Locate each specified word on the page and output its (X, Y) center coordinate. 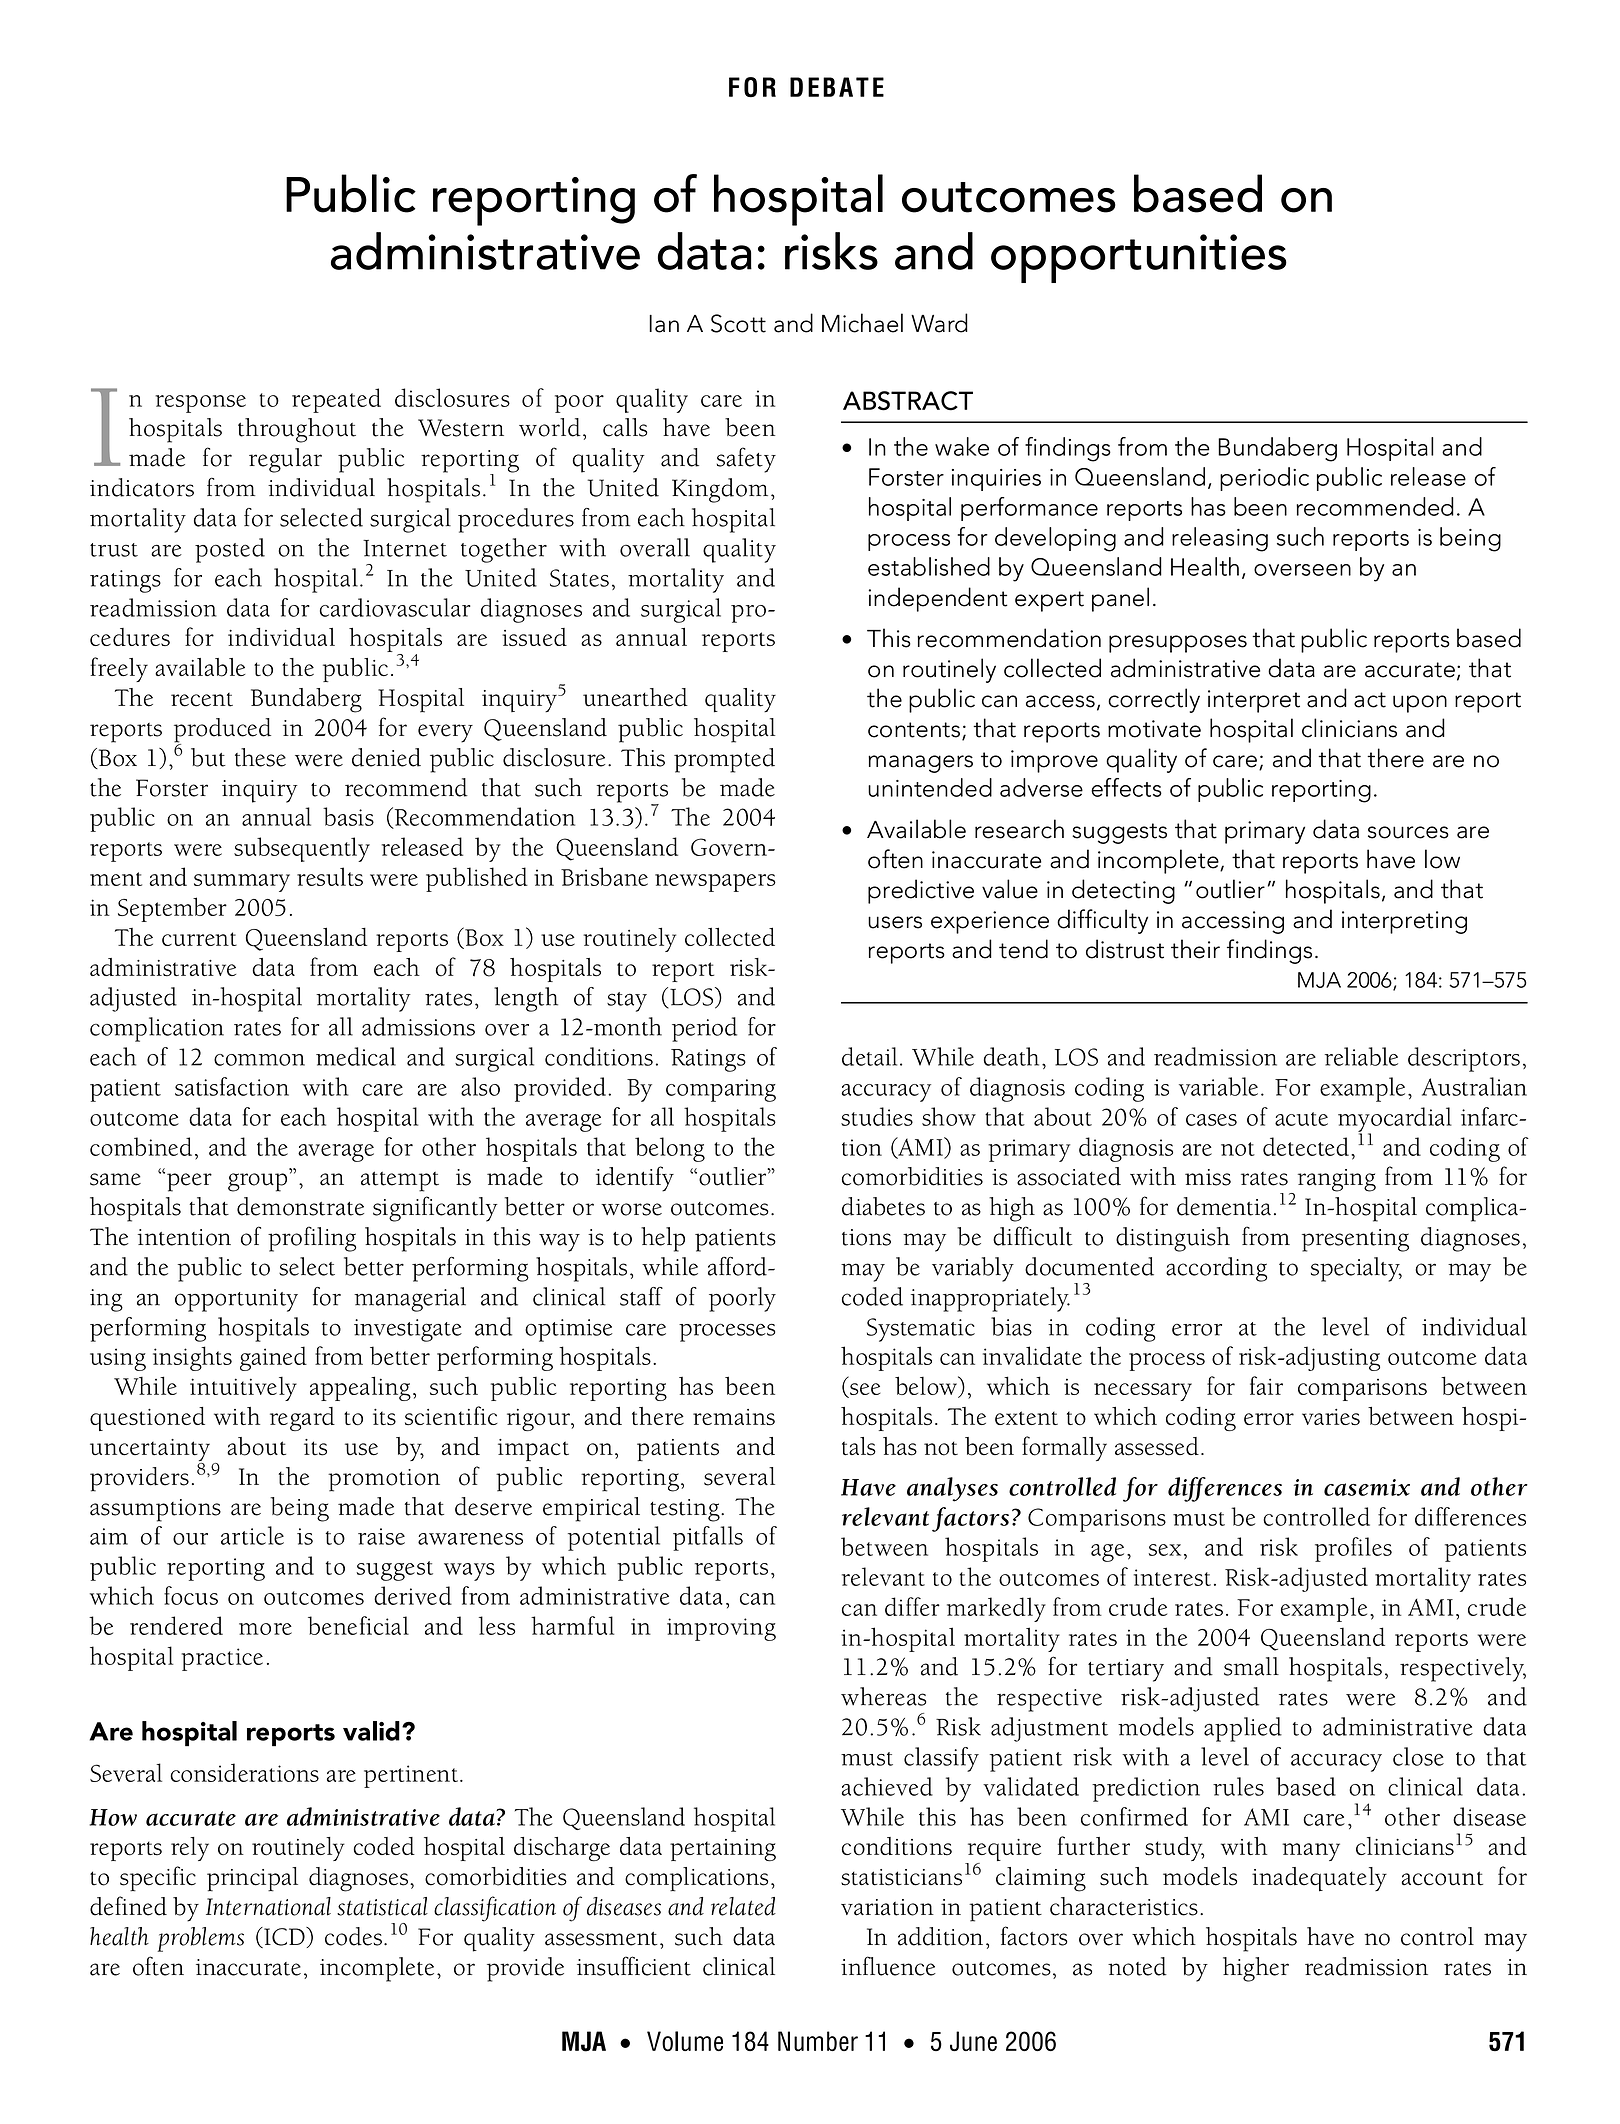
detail (869, 1056)
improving (721, 1629)
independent (938, 599)
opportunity (236, 1300)
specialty (1356, 1269)
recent (202, 700)
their (1195, 949)
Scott (738, 323)
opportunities (1139, 258)
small (1251, 1666)
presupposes (1178, 644)
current (199, 939)
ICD (284, 1937)
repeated (336, 400)
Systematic (921, 1330)
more (265, 1629)
